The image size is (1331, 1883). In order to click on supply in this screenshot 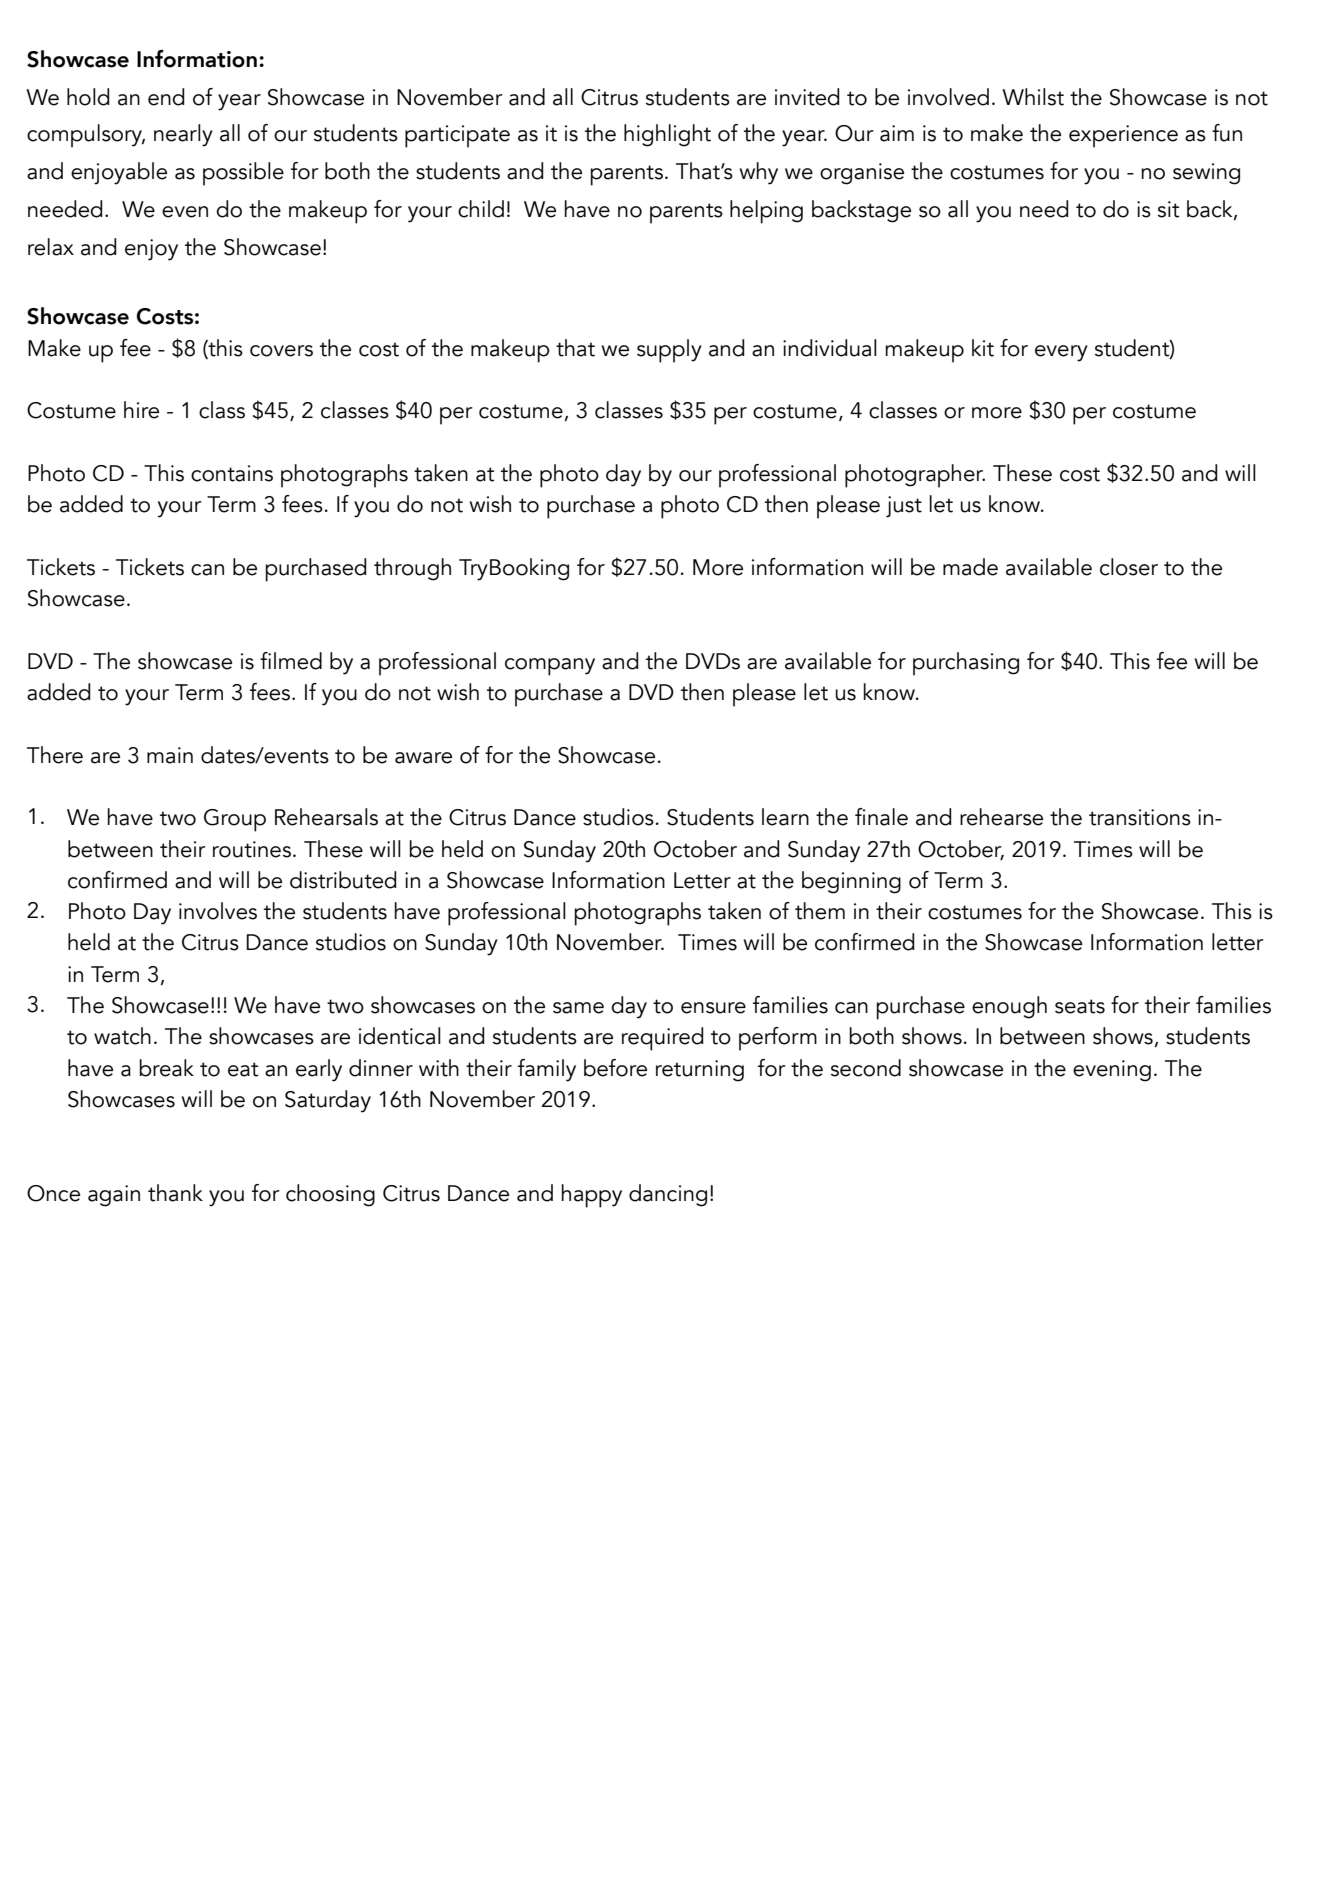, I will do `click(669, 351)`.
